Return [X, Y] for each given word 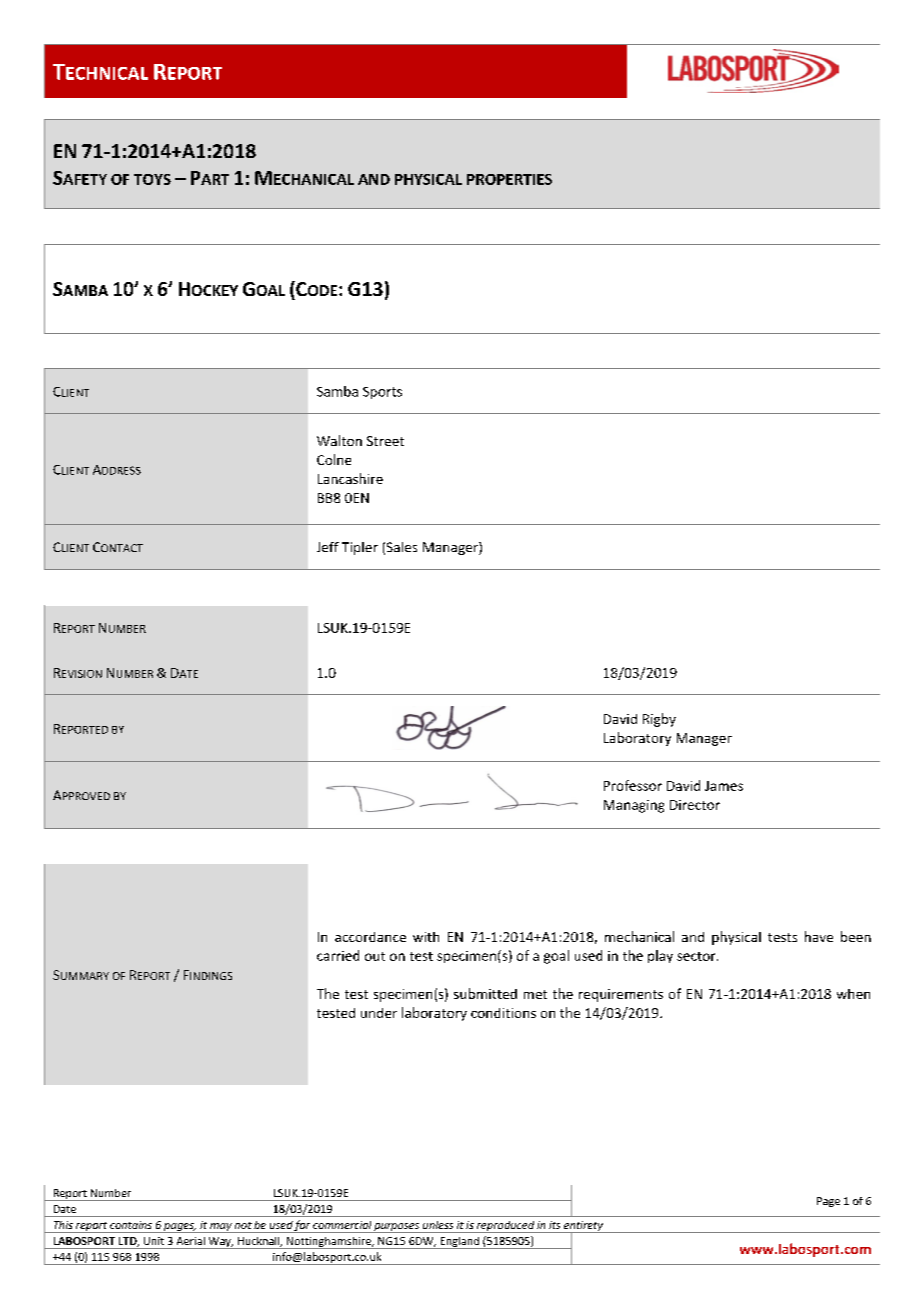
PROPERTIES [509, 179]
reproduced [505, 1227]
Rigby [659, 720]
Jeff [328, 547]
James [724, 786]
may [221, 1228]
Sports [382, 393]
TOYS [152, 179]
